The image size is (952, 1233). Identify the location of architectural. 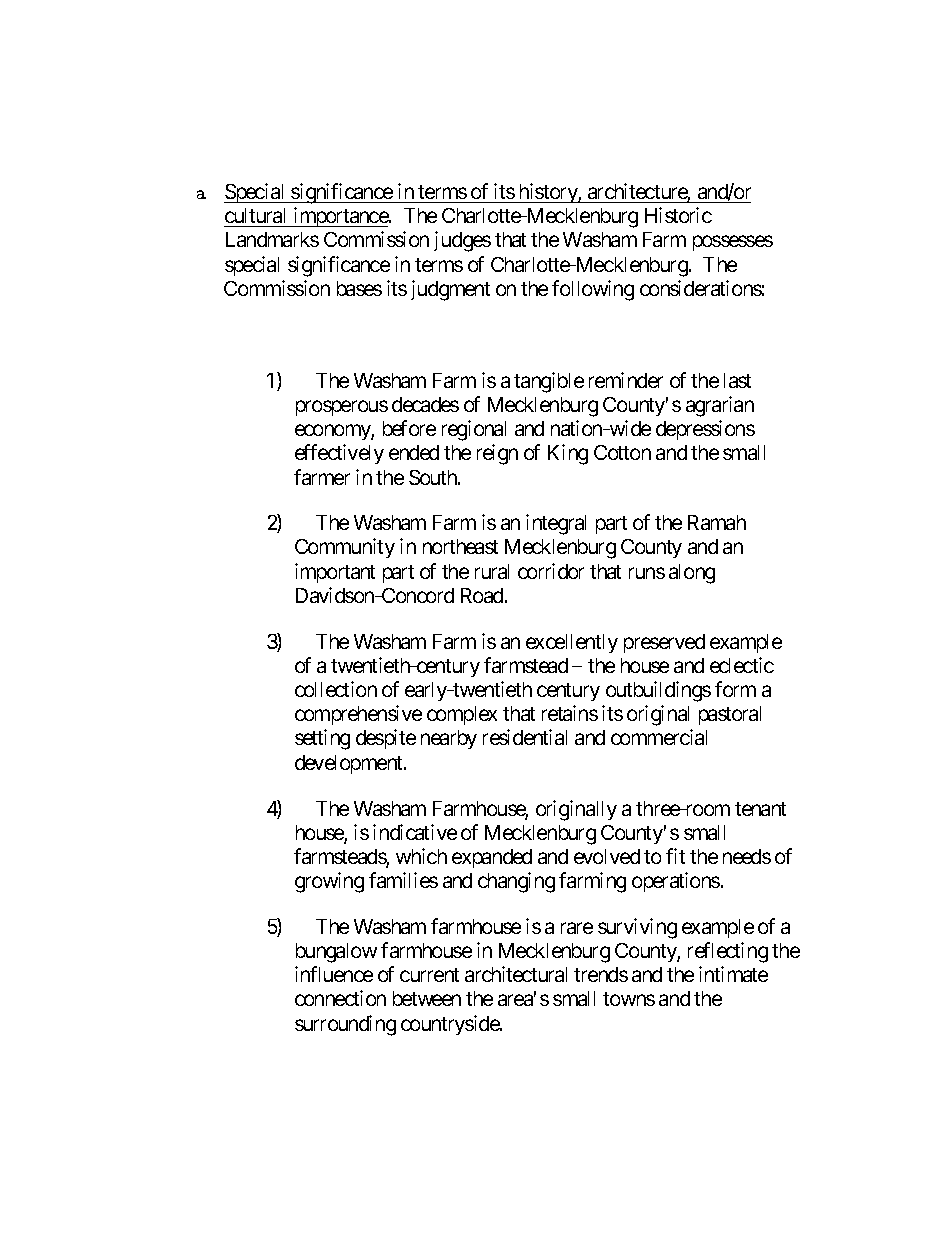
(516, 974).
